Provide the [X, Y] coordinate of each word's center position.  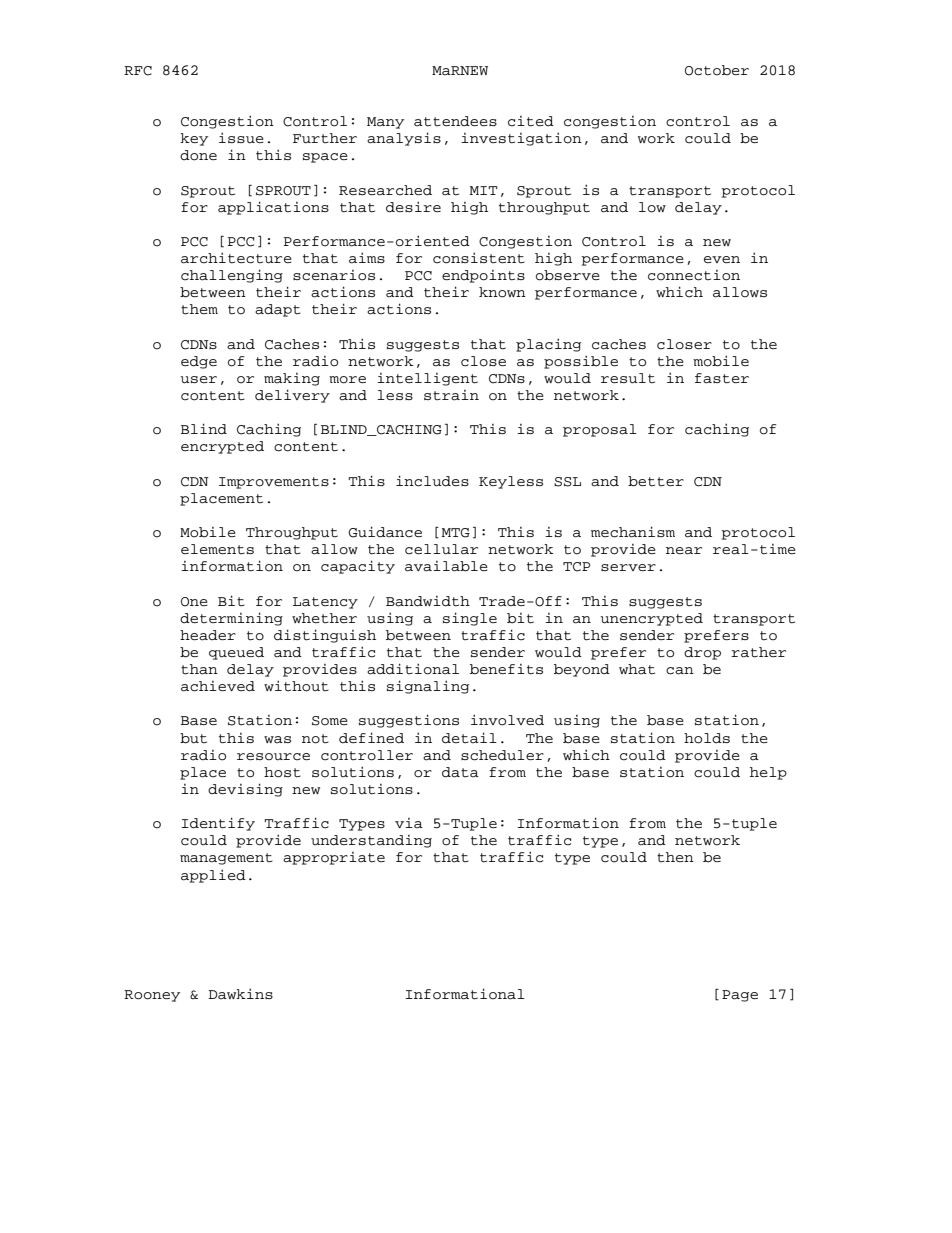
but [193, 738]
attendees [455, 121]
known [502, 292]
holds [707, 738]
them [199, 309]
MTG [456, 533]
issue [241, 138]
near [684, 551]
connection [694, 275]
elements [217, 549]
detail [469, 738]
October [717, 70]
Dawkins [240, 994]
